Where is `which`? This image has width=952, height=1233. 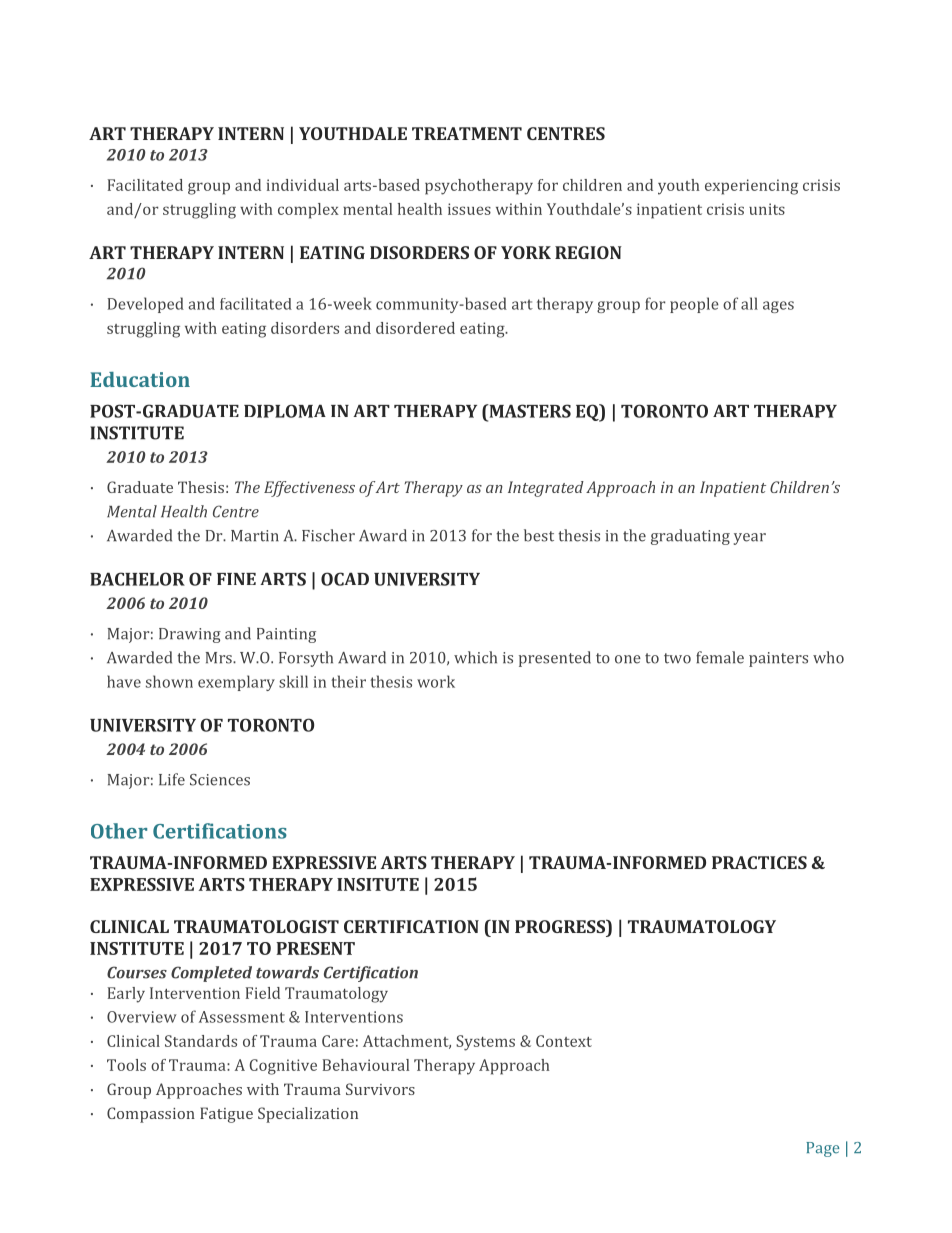
which is located at coordinates (475, 657).
